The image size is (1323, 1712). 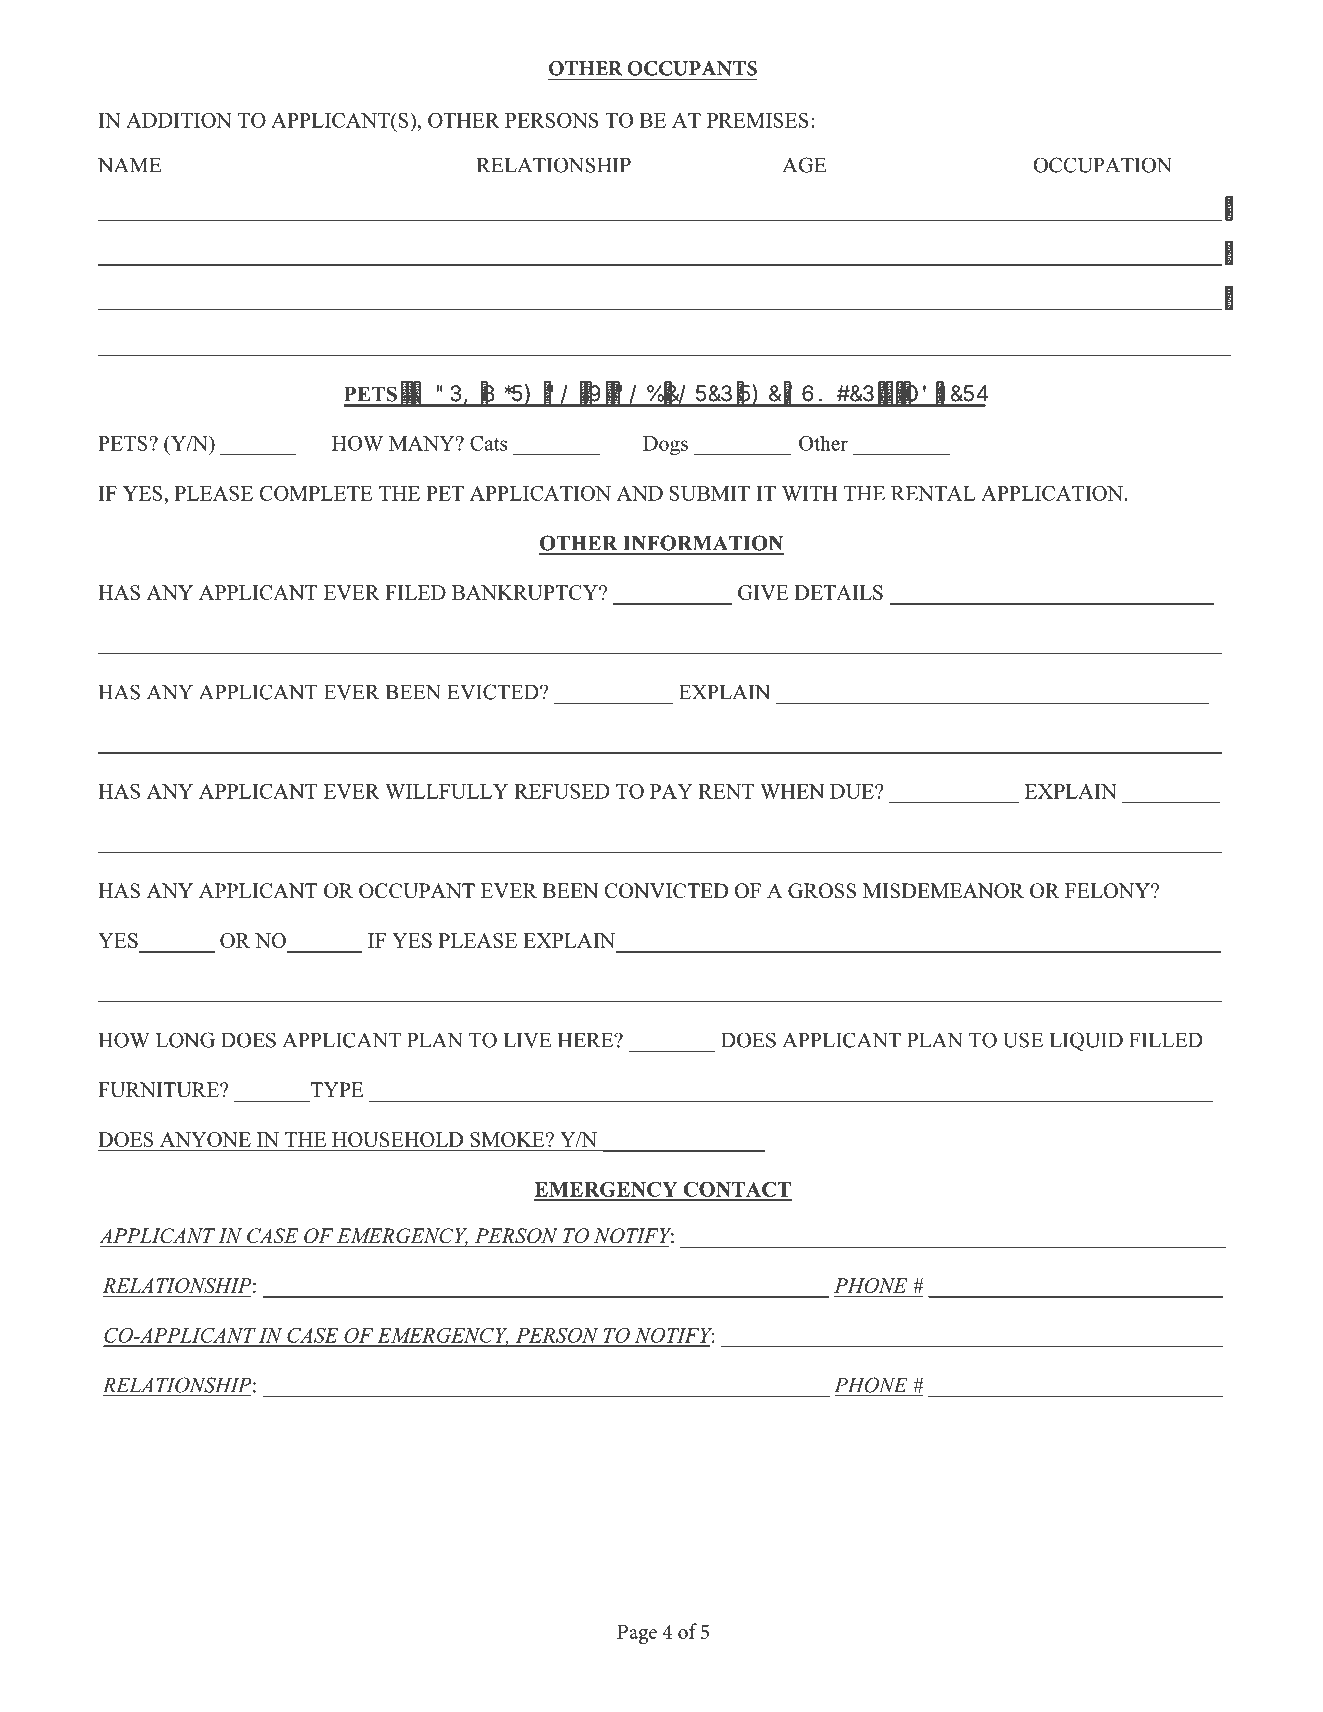 I want to click on ADDITION, so click(x=179, y=120).
